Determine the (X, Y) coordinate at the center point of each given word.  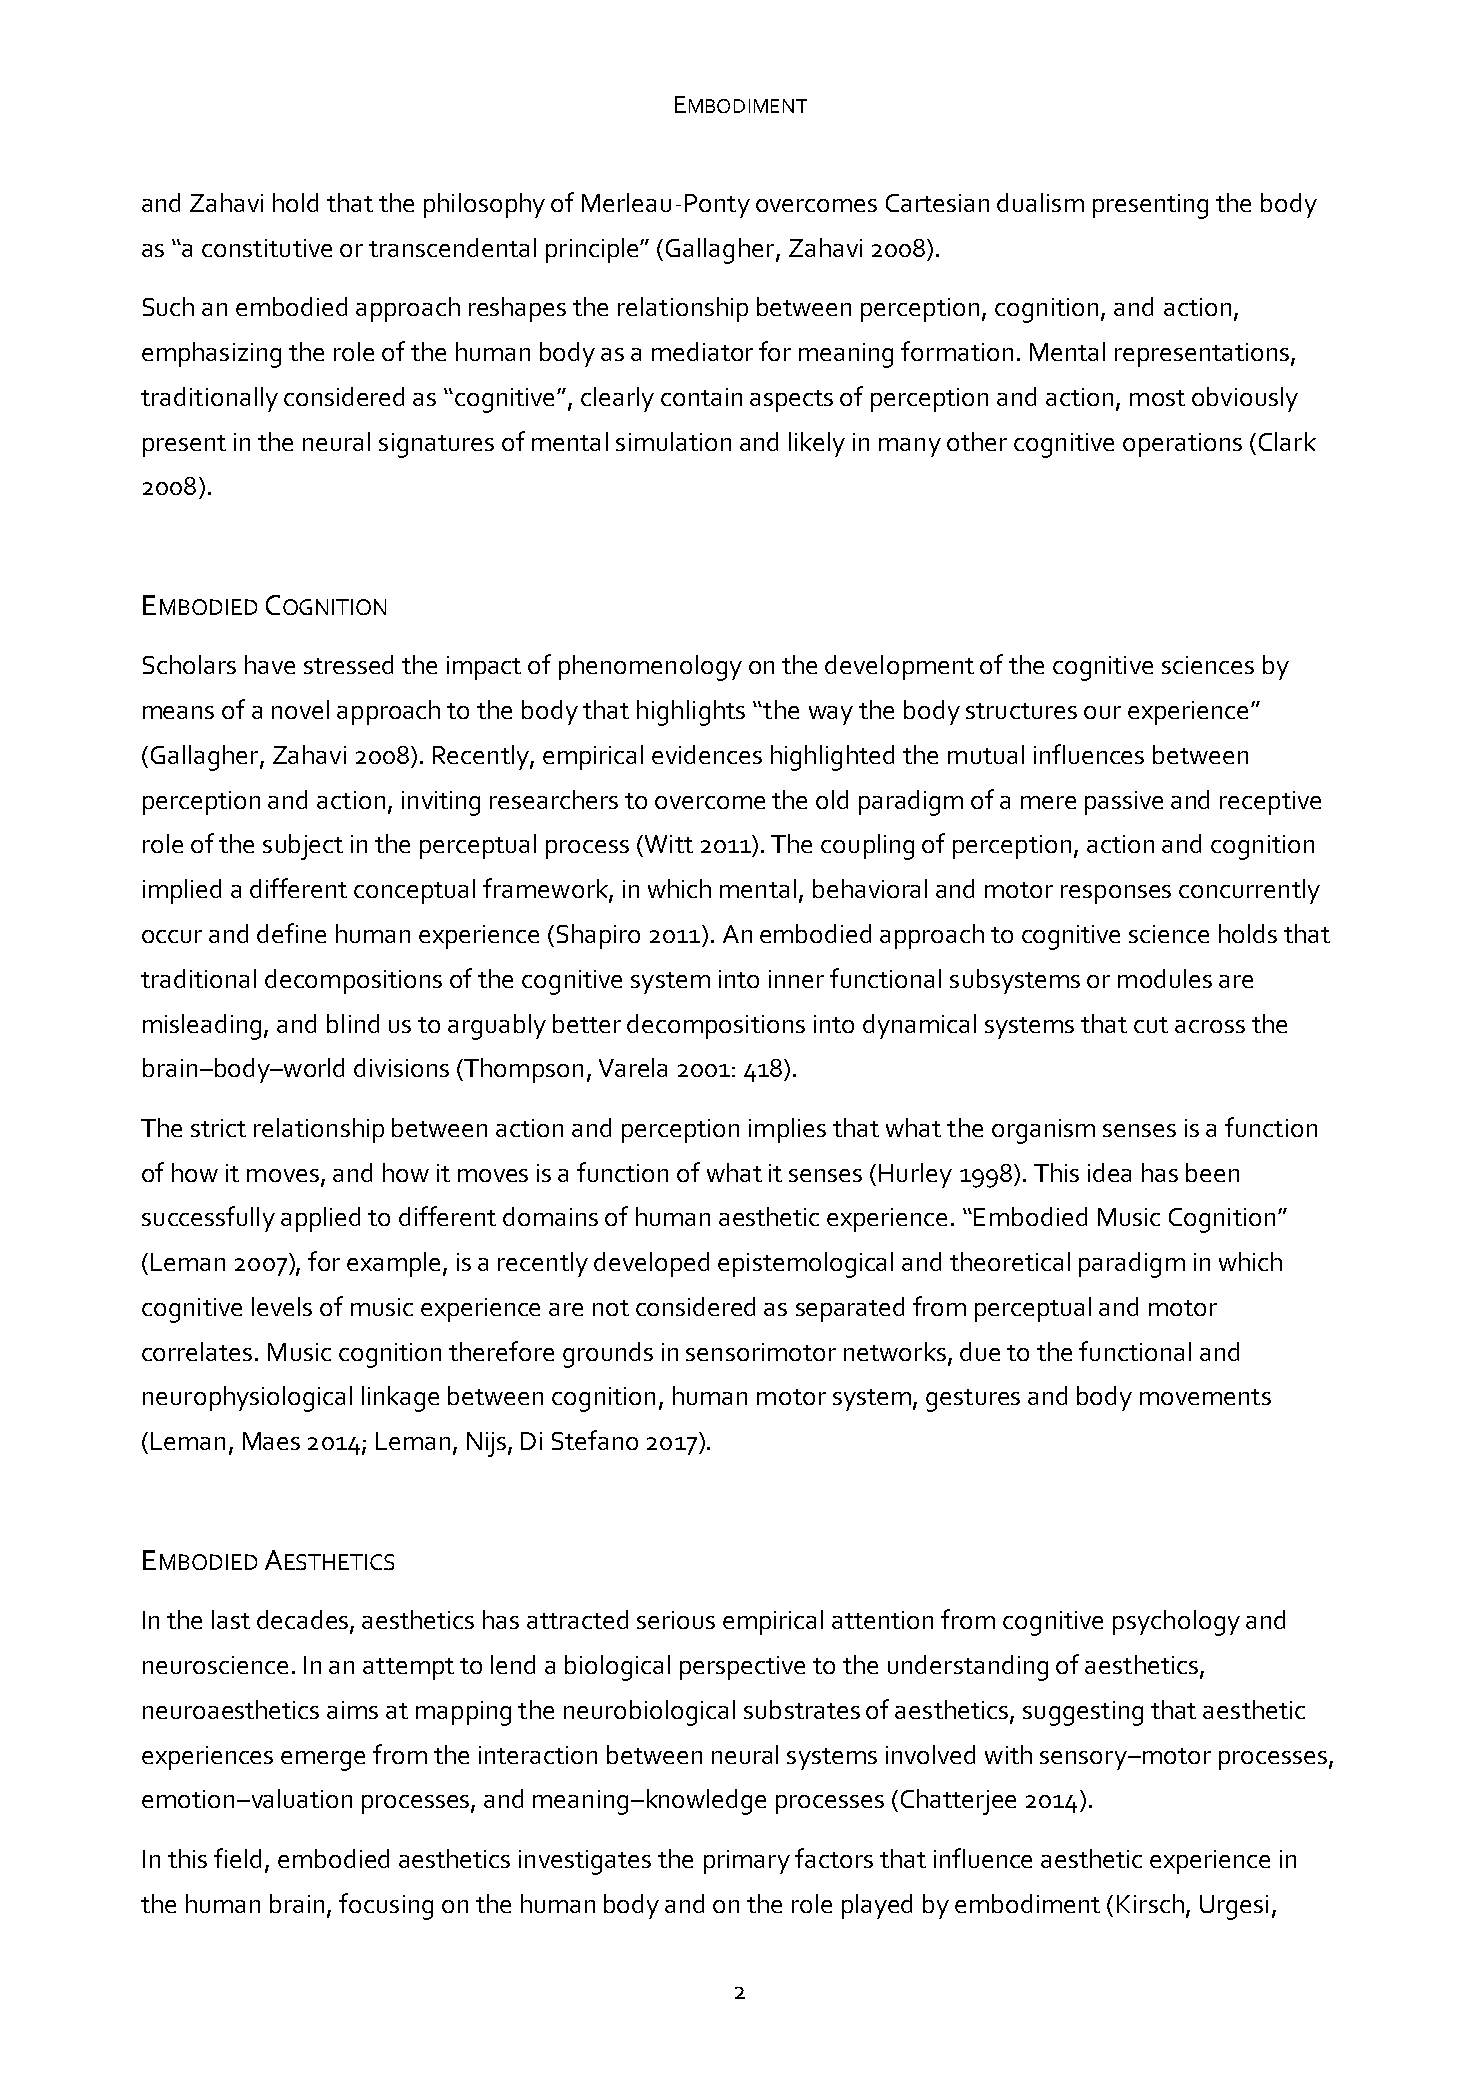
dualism (1040, 202)
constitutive (267, 248)
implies (787, 1130)
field (237, 1858)
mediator (702, 351)
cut (1151, 1025)
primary (747, 1862)
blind (353, 1023)
